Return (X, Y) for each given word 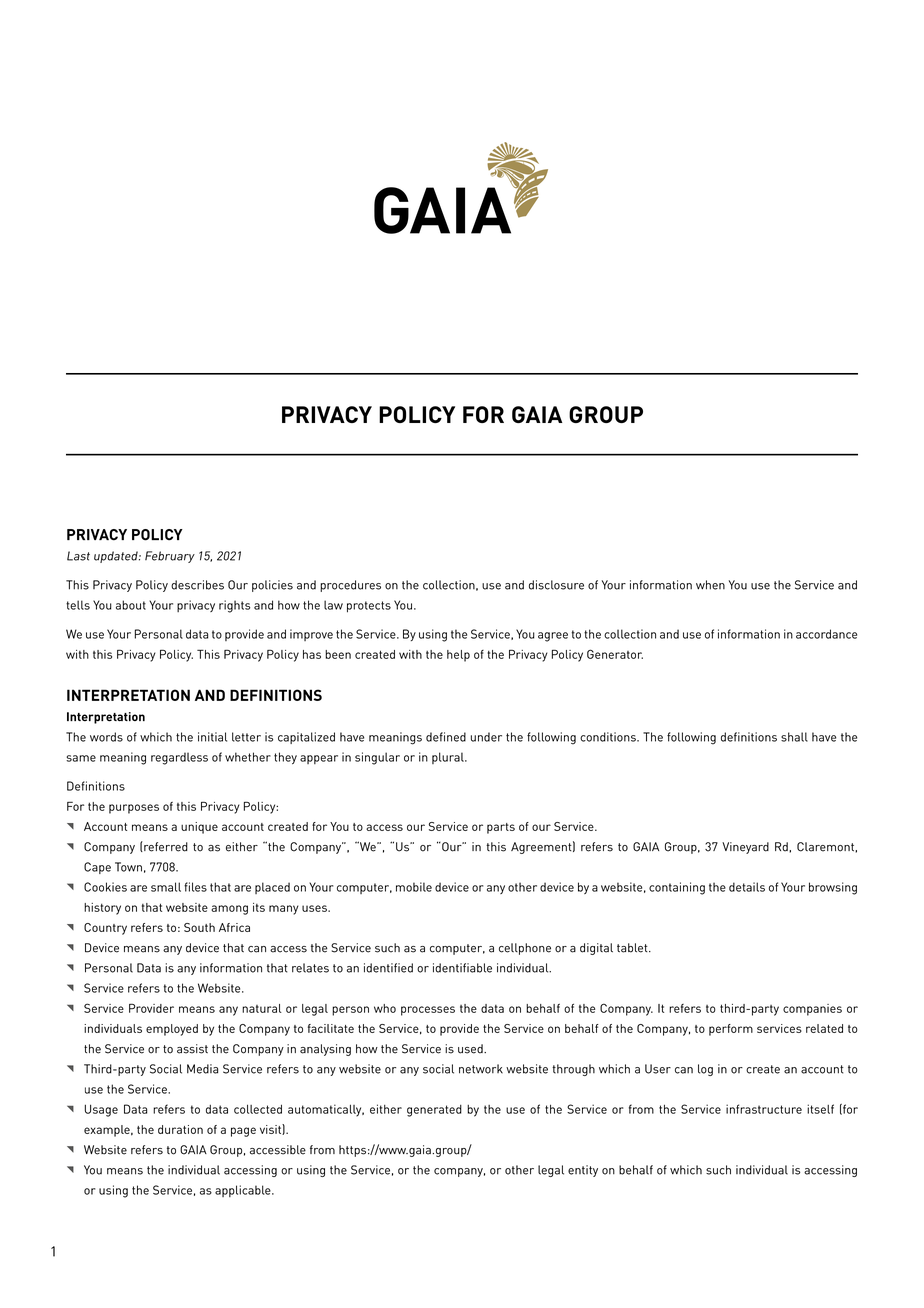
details (747, 887)
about (131, 605)
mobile (414, 887)
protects (369, 607)
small (166, 887)
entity (583, 1171)
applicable (244, 1191)
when (710, 585)
